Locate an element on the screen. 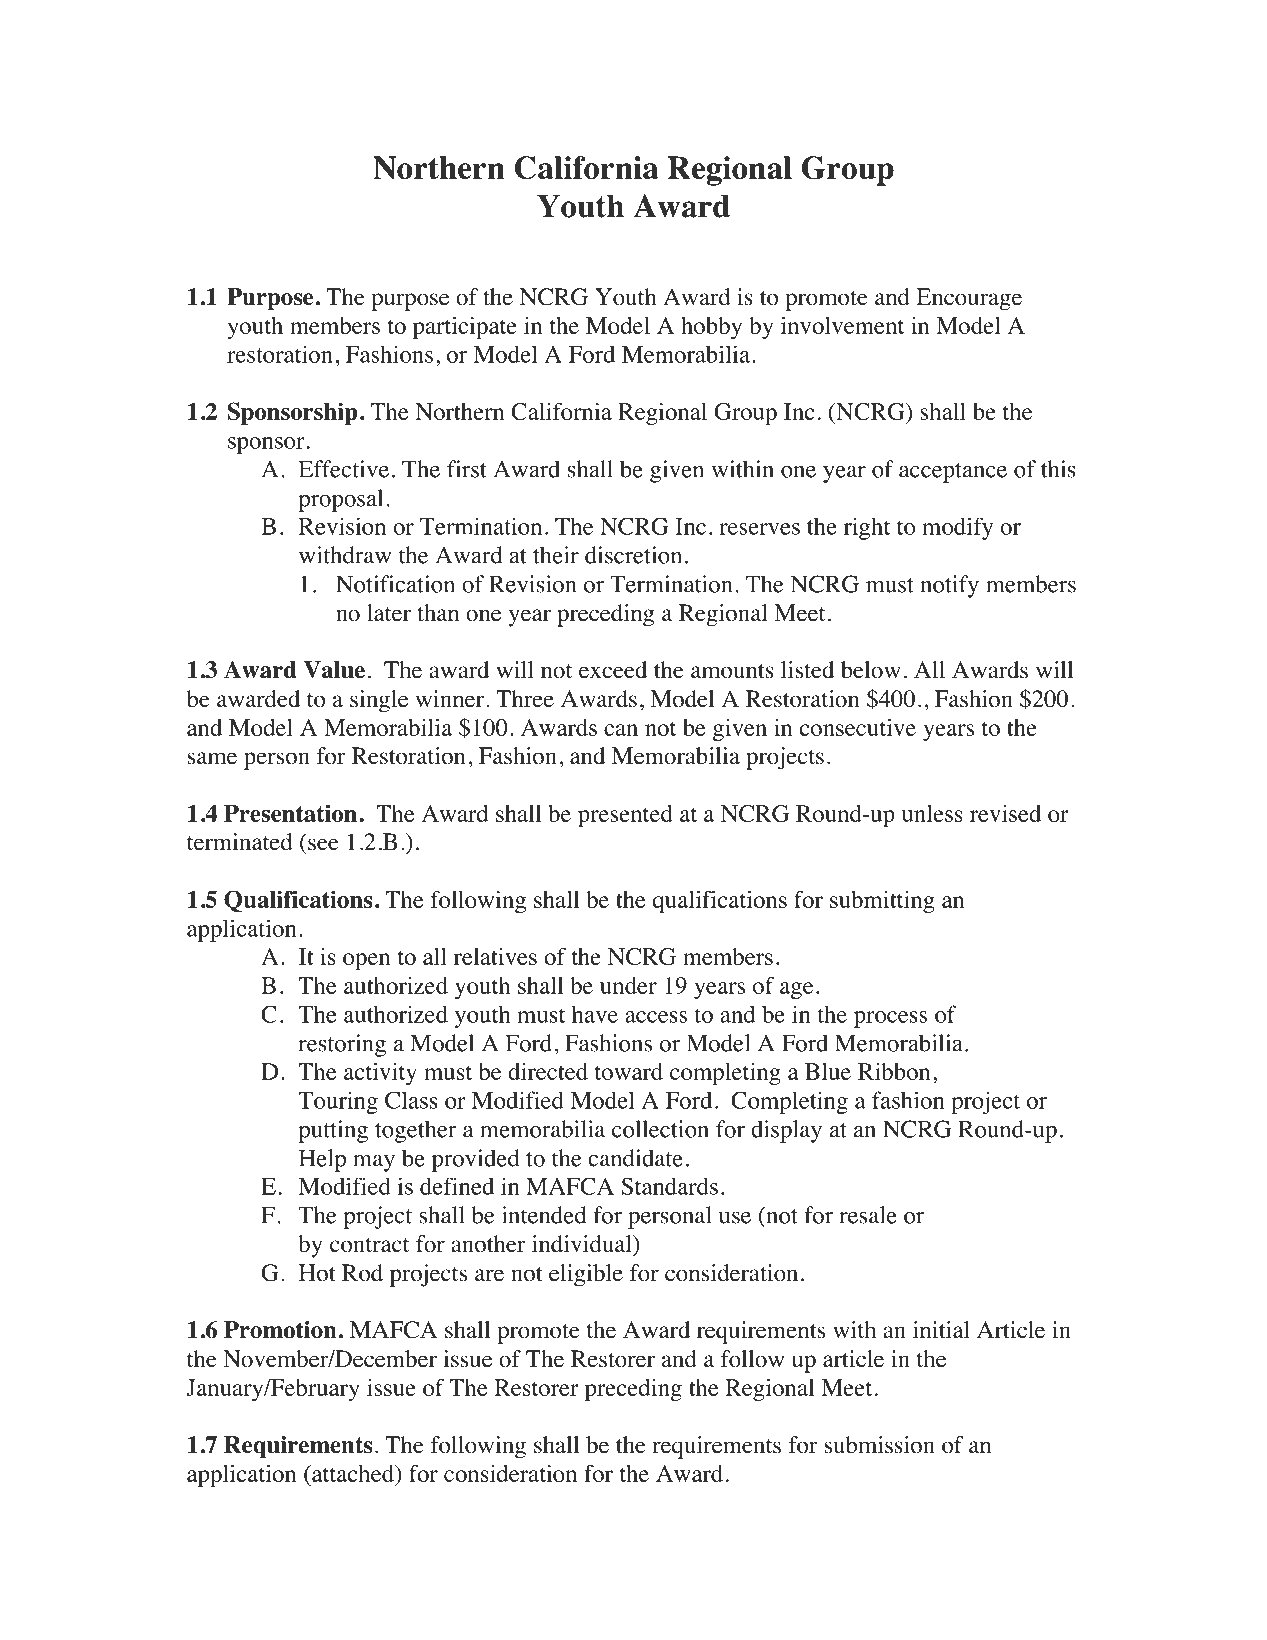 This screenshot has height=1640, width=1267. submitting is located at coordinates (882, 902).
